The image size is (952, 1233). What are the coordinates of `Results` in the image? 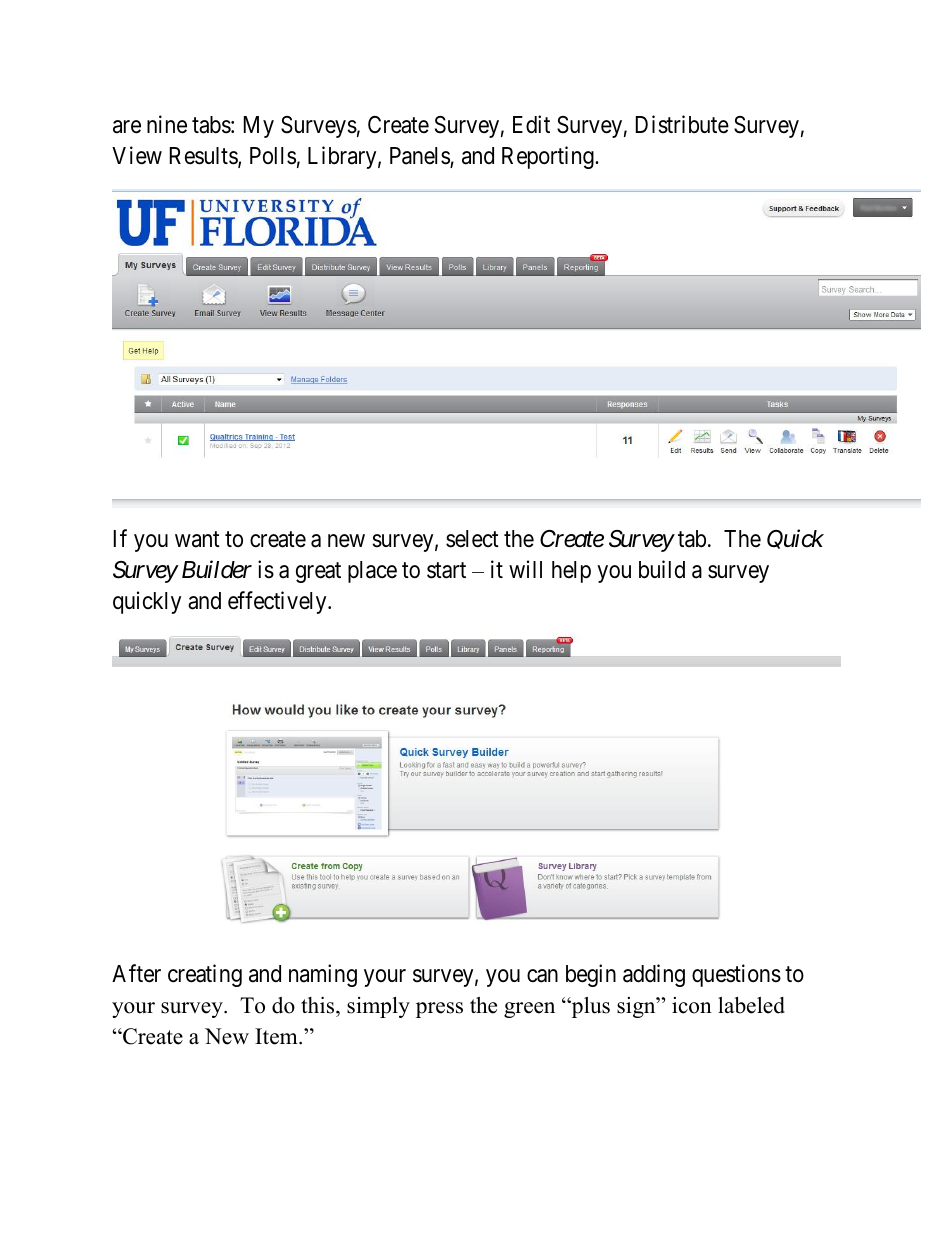 It's located at (204, 157).
